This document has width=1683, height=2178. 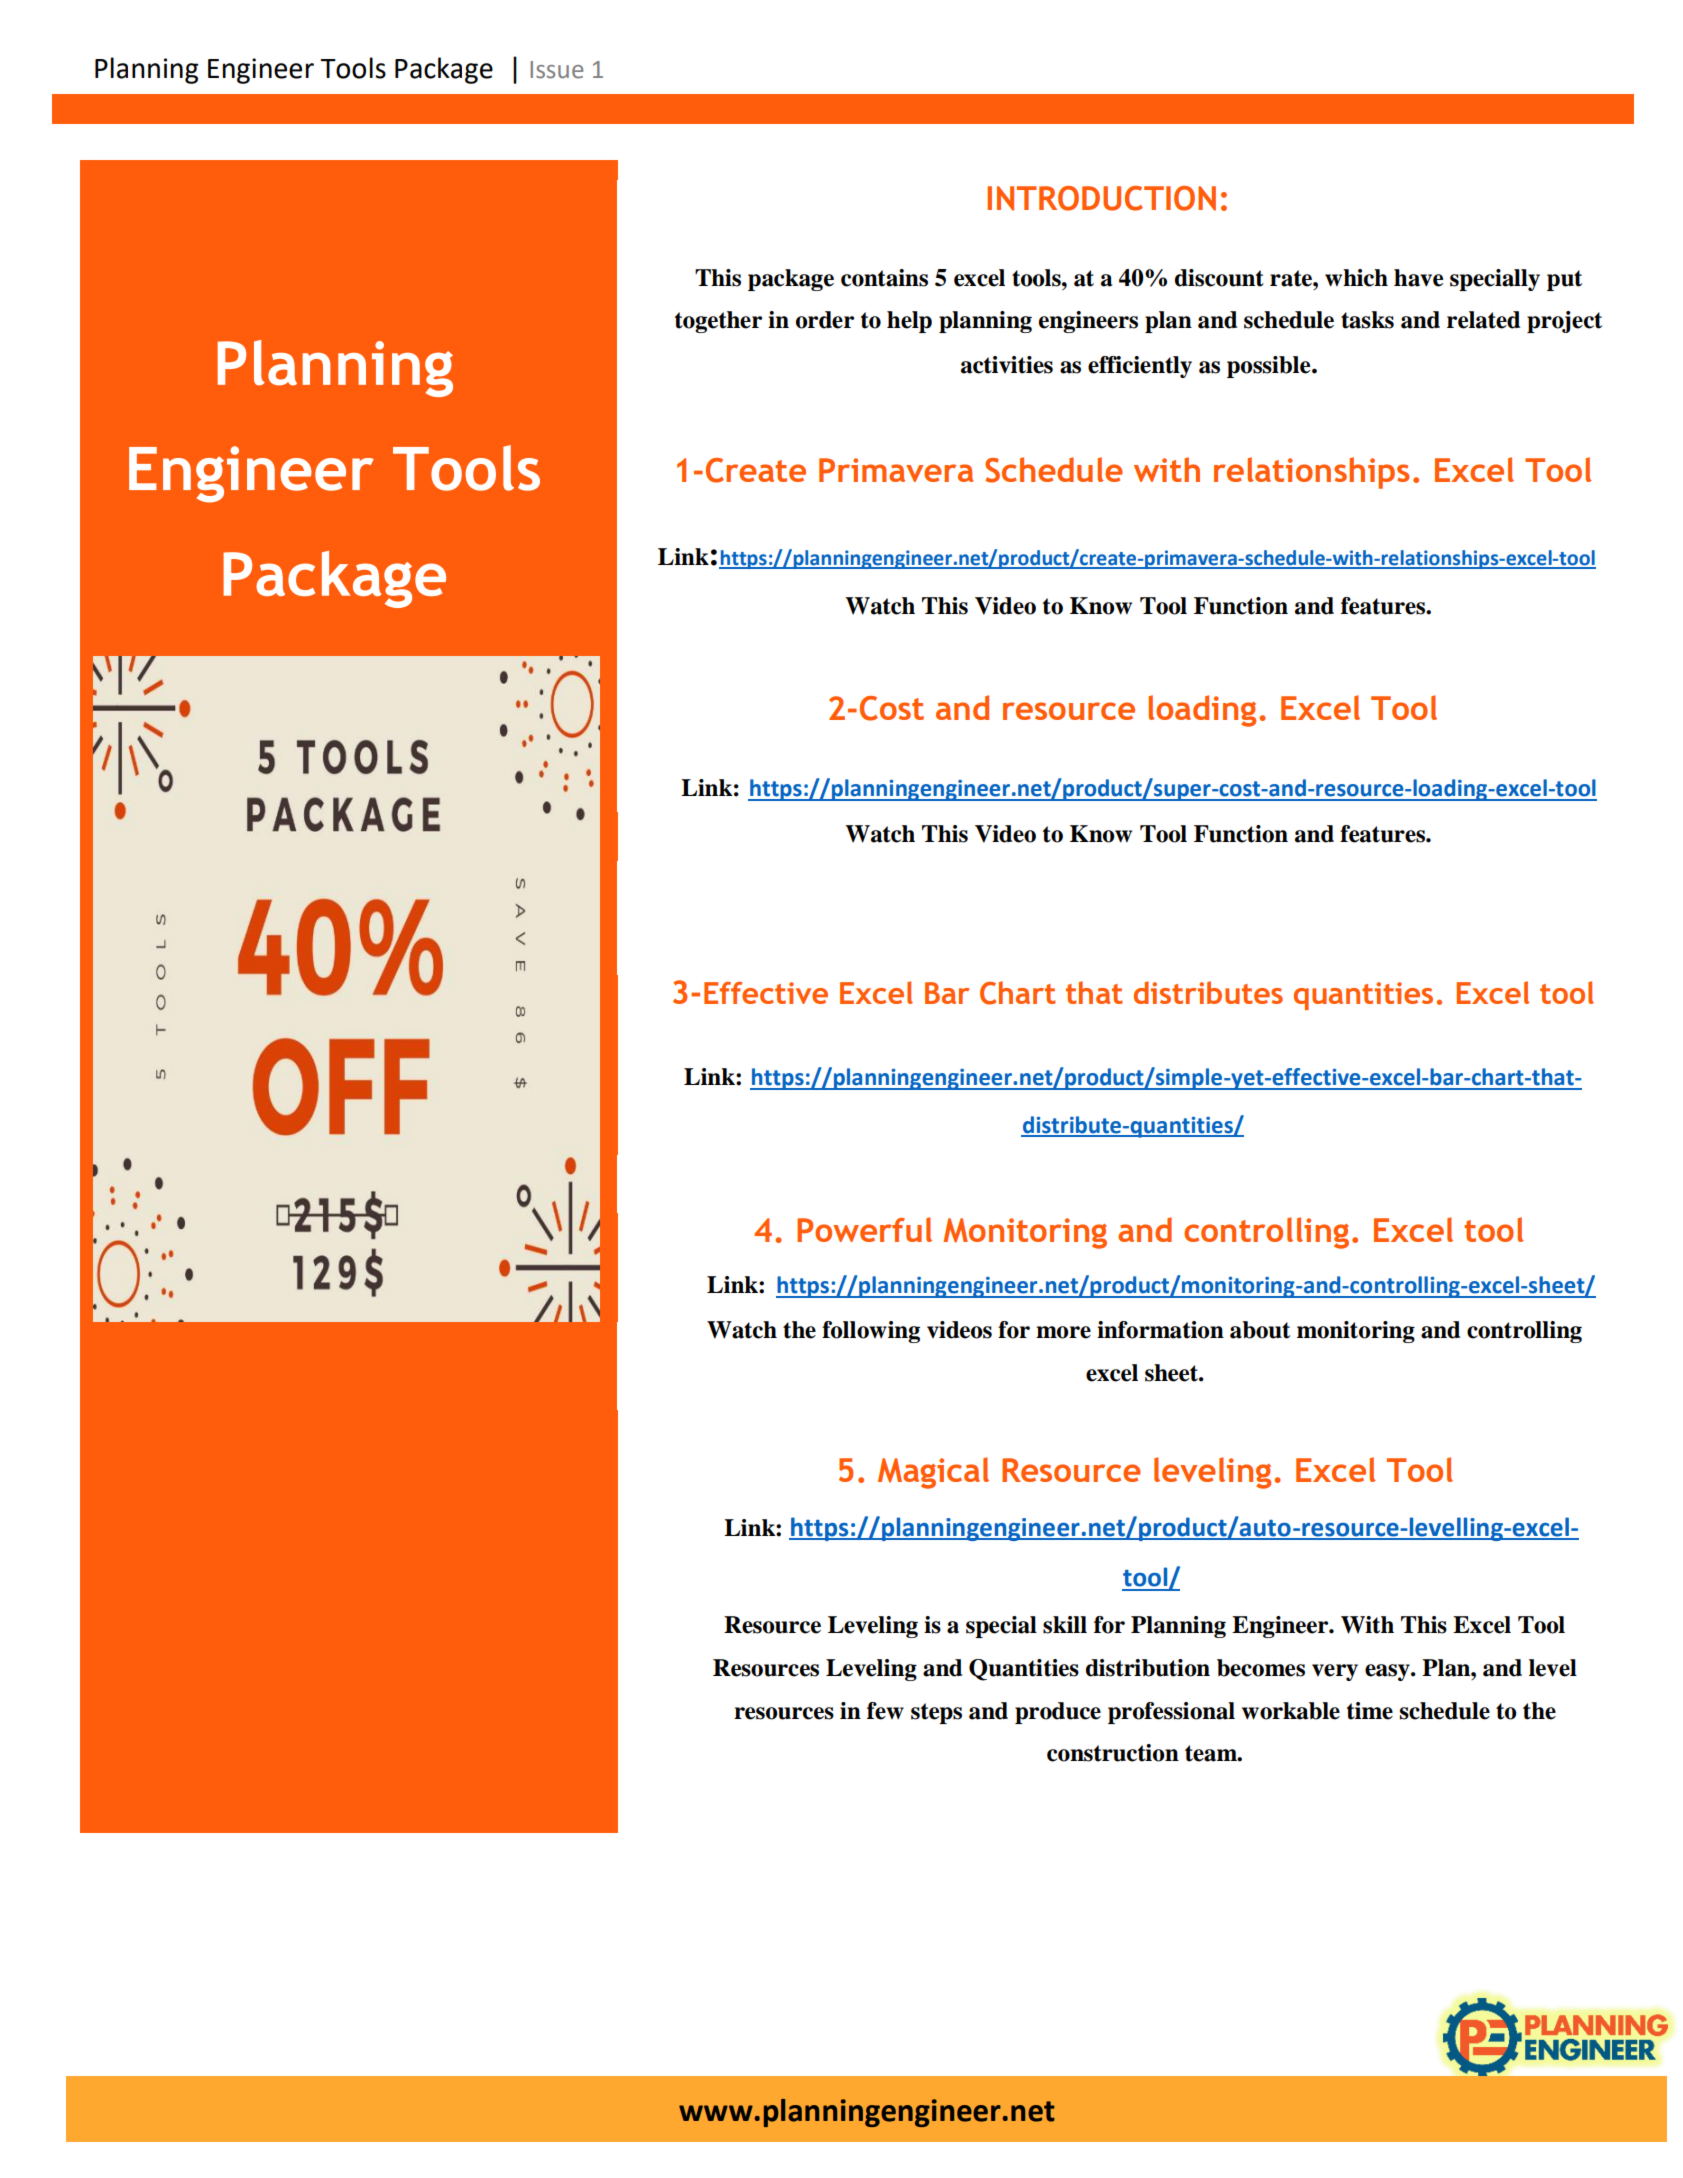 What do you see at coordinates (1007, 365) in the document?
I see `activities` at bounding box center [1007, 365].
